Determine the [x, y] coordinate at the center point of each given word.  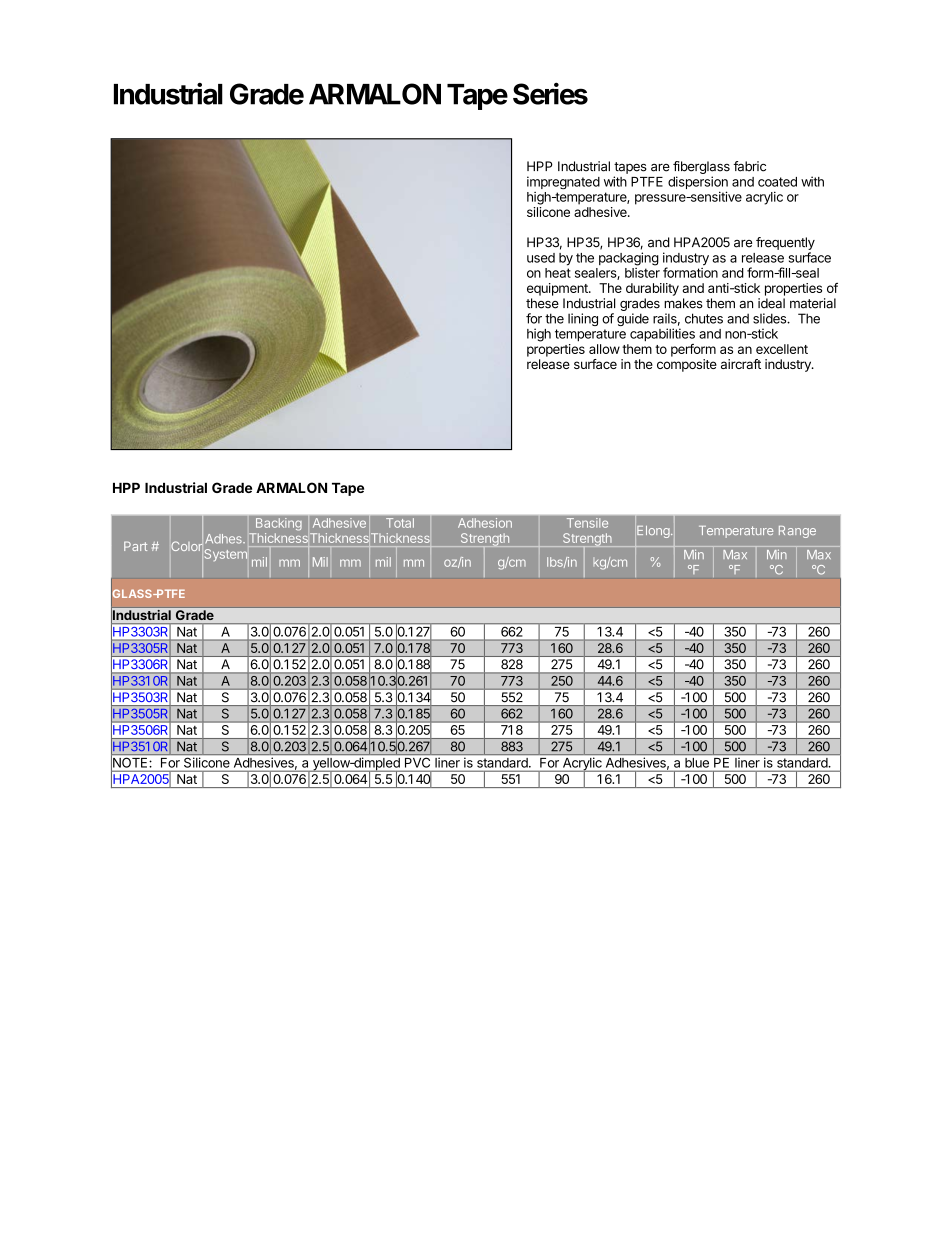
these [542, 303]
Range [797, 532]
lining [583, 319]
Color [187, 546]
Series [550, 93]
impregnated [563, 182]
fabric [749, 166]
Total [400, 523]
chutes [704, 318]
